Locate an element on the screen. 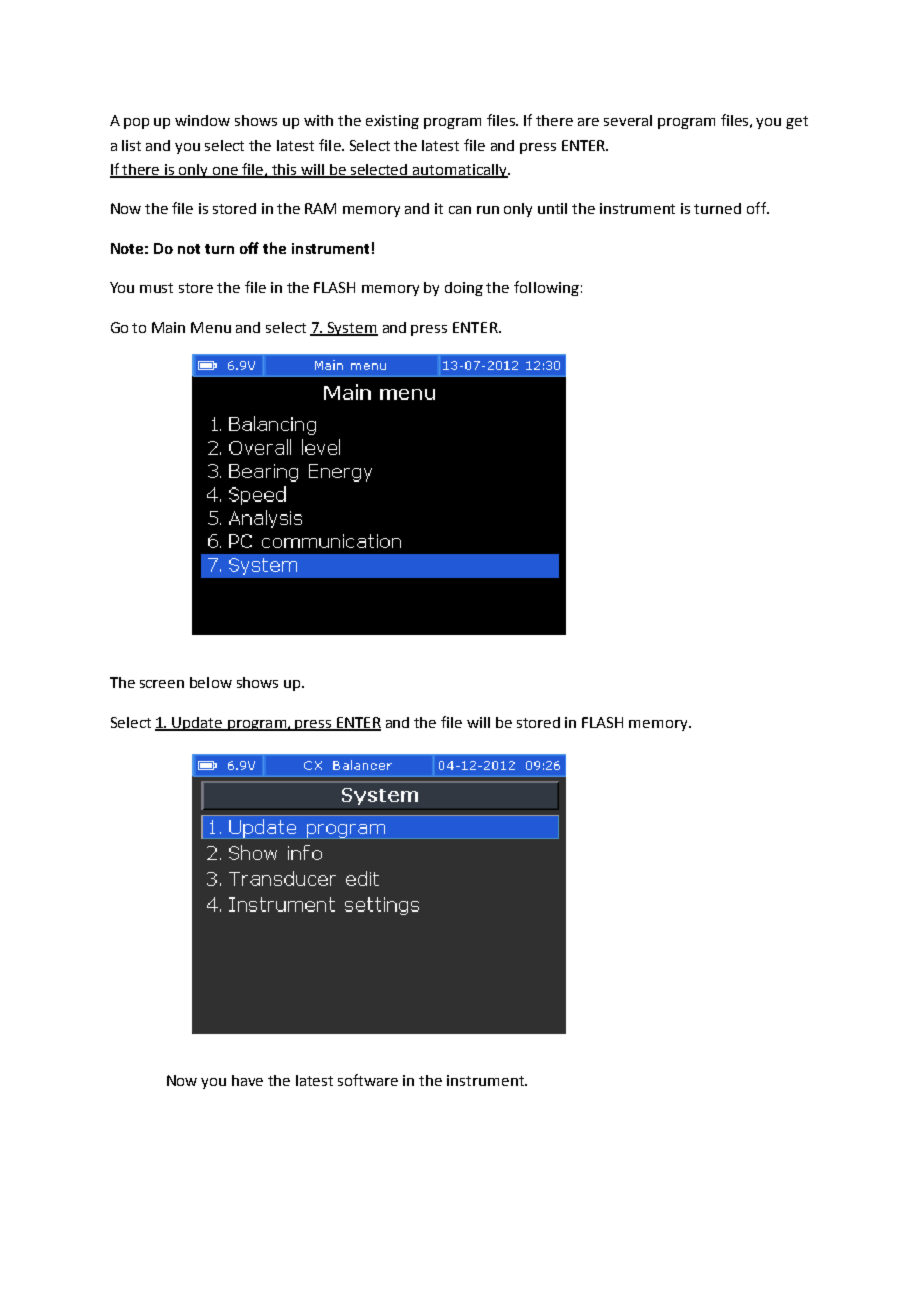 Image resolution: width=924 pixels, height=1308 pixels. Update is located at coordinates (198, 724).
